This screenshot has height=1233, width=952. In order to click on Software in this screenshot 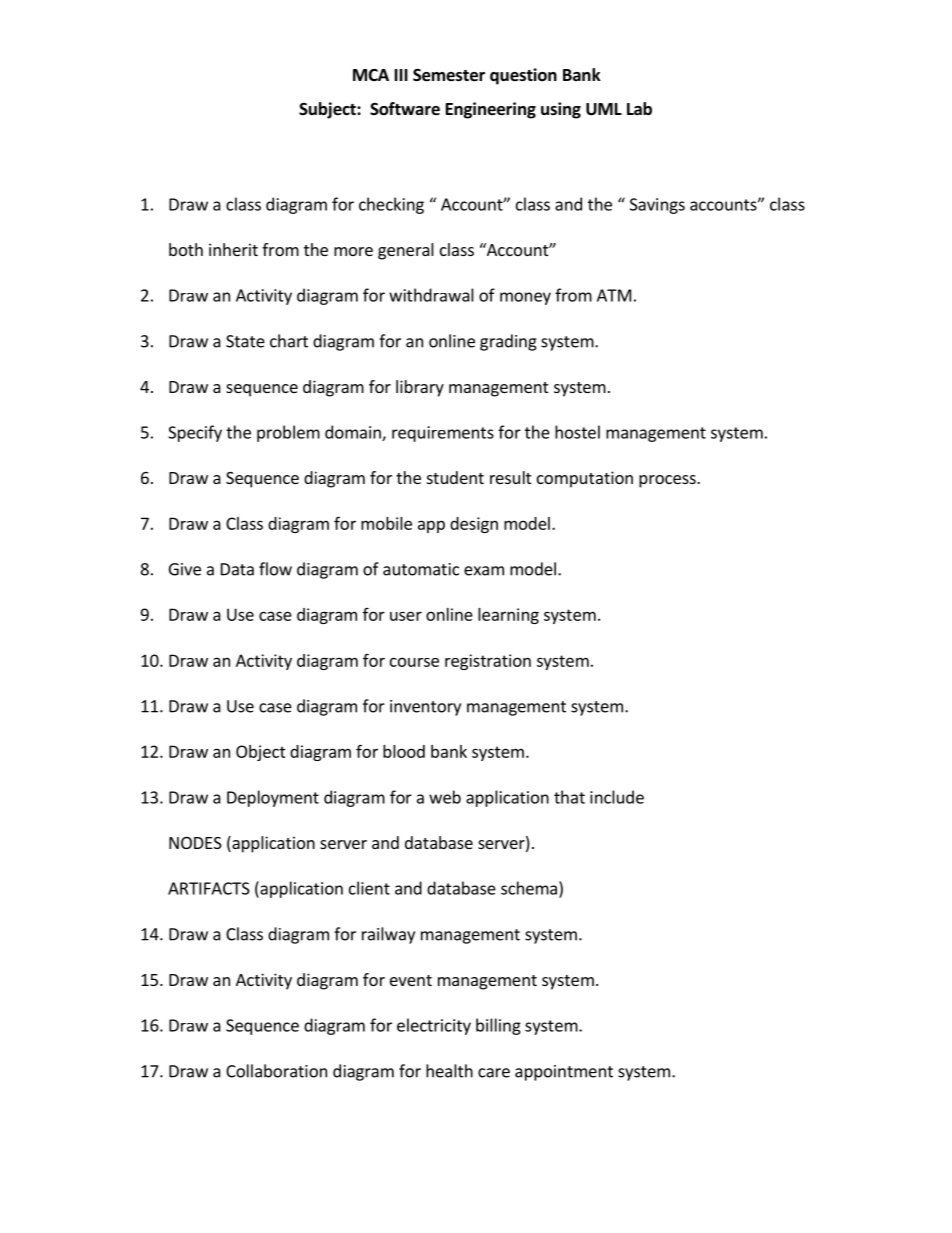, I will do `click(405, 109)`.
